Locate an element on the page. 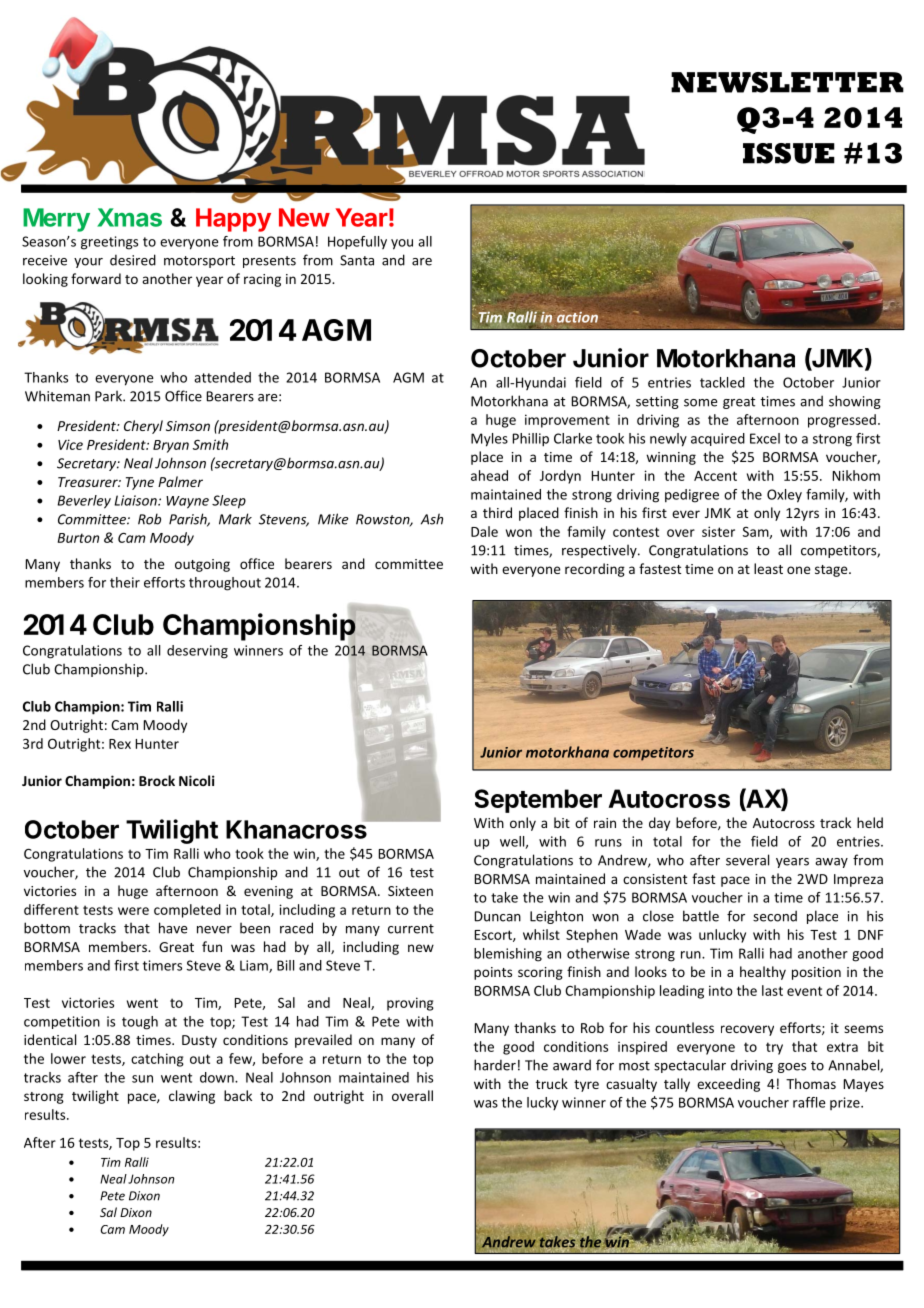 This image has width=924, height=1308. tackled is located at coordinates (722, 382).
